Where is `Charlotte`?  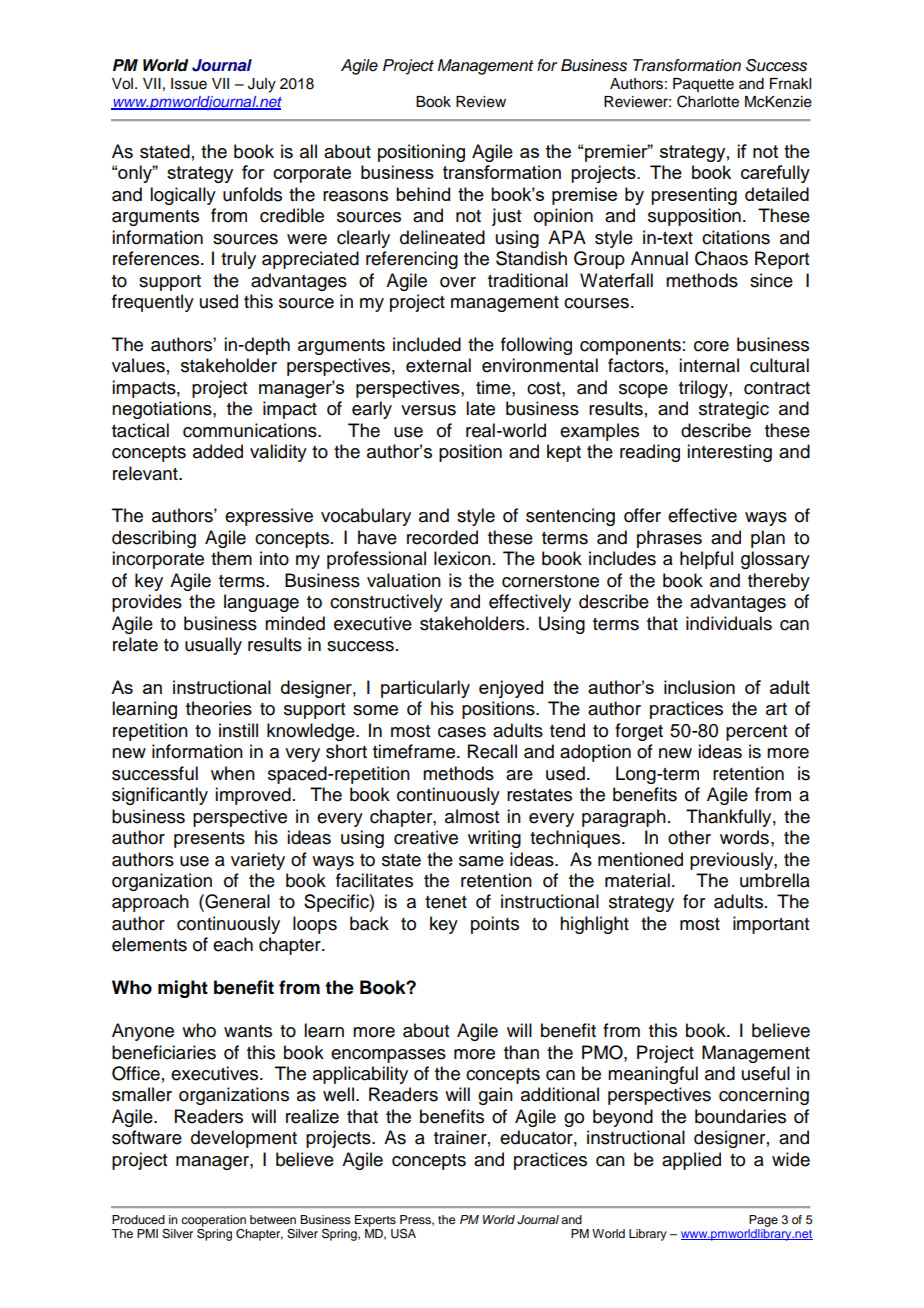
Charlotte is located at coordinates (708, 101).
